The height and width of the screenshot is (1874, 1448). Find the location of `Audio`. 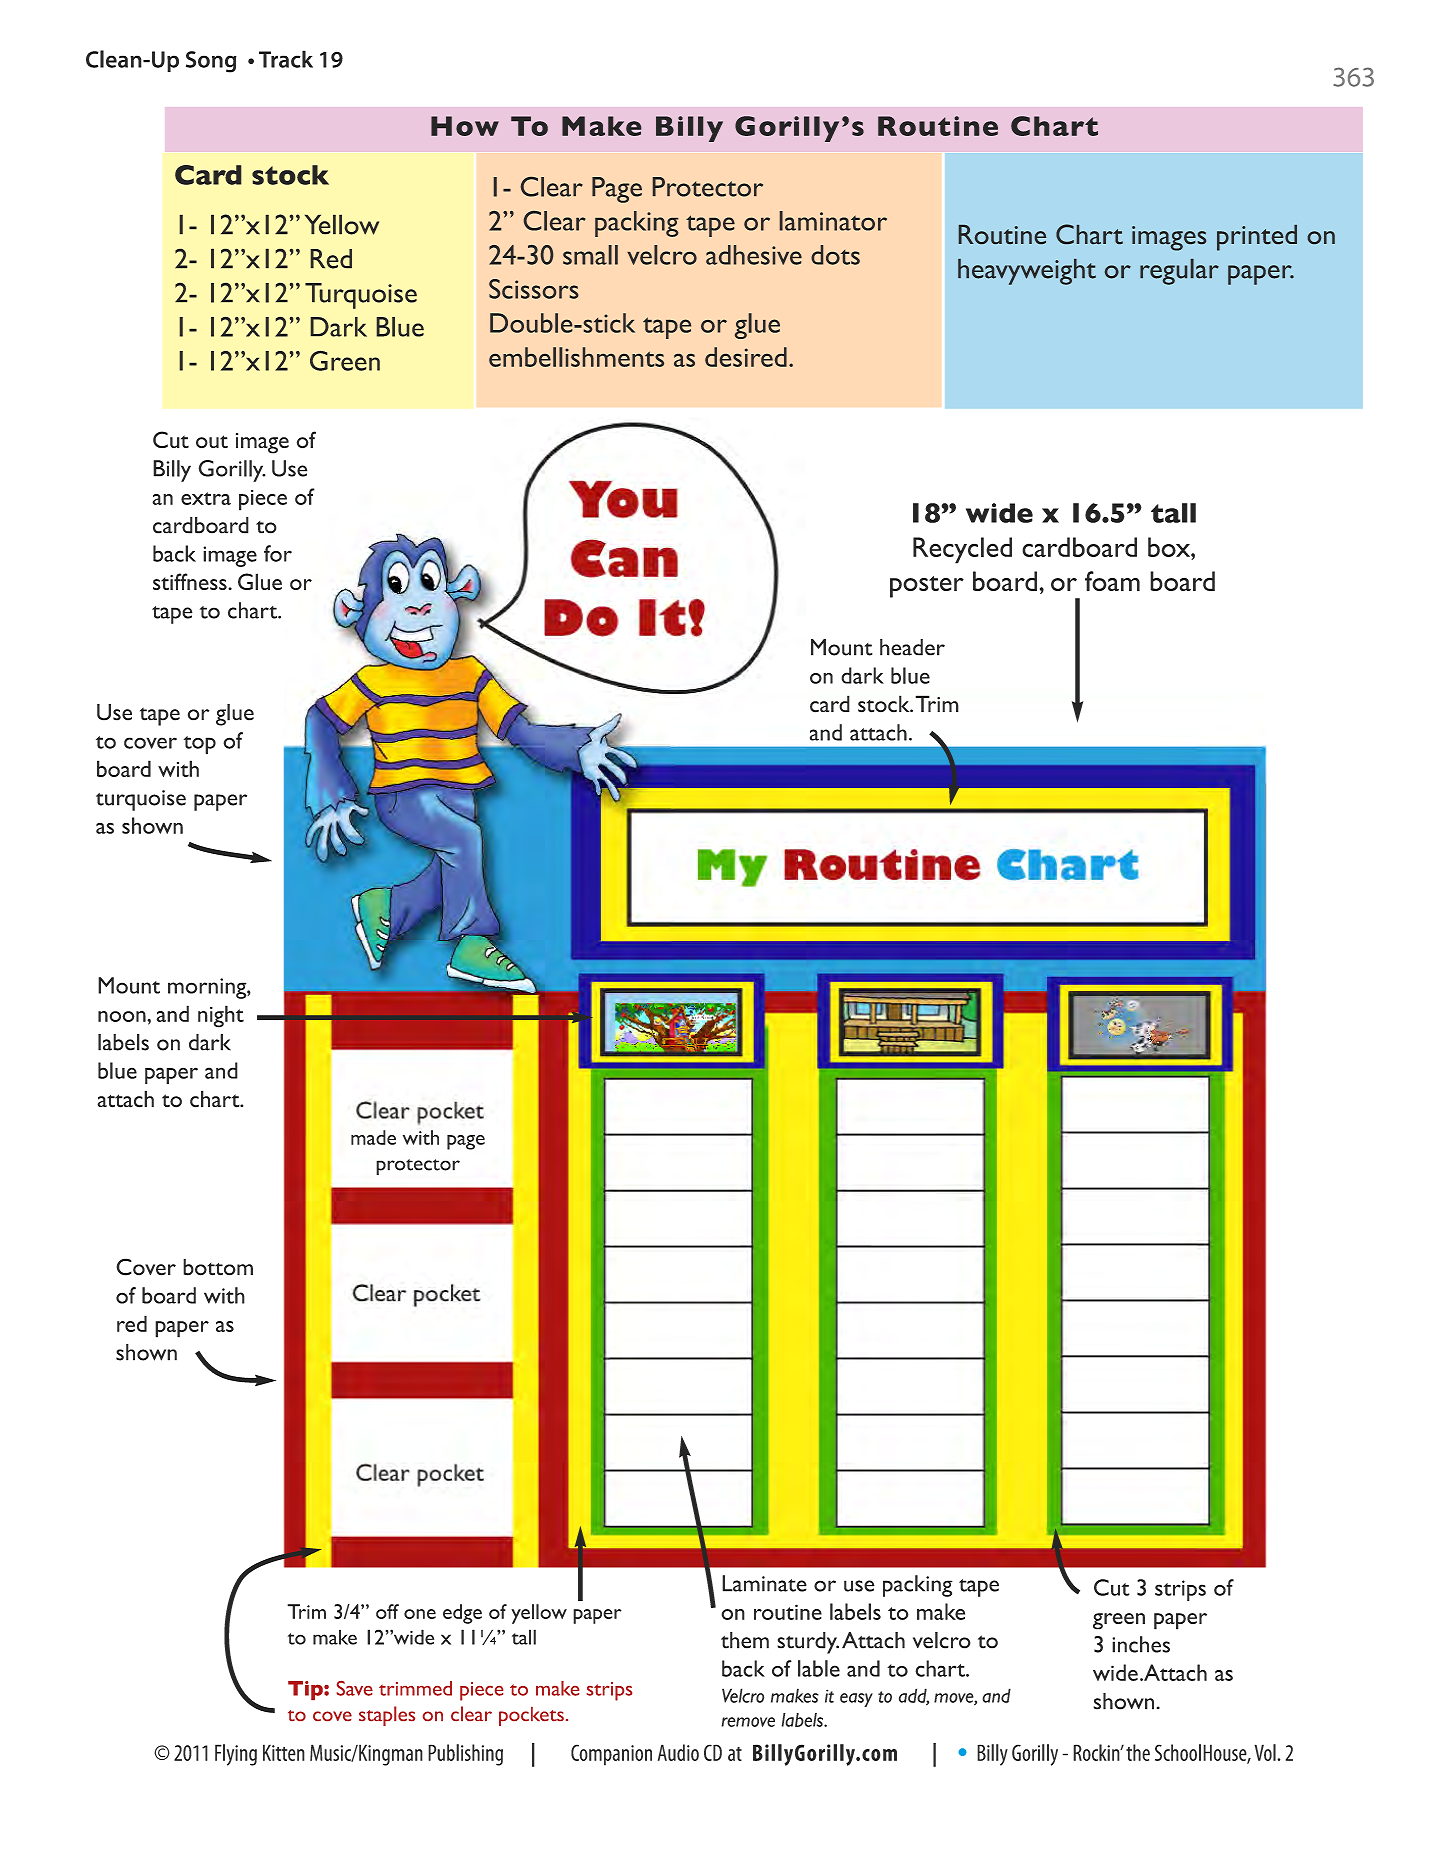

Audio is located at coordinates (678, 1752).
